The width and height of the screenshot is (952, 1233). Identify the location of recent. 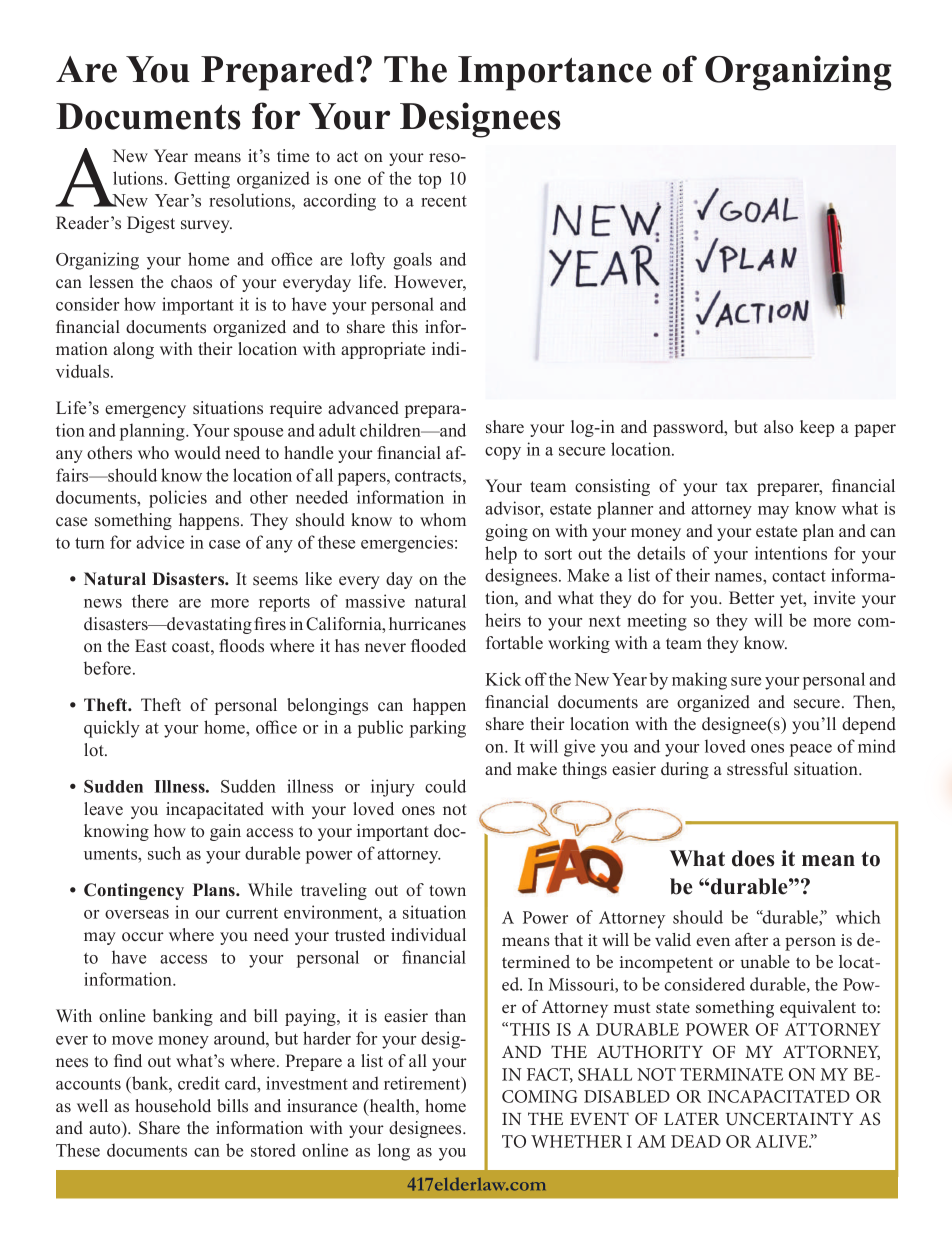
(444, 201).
